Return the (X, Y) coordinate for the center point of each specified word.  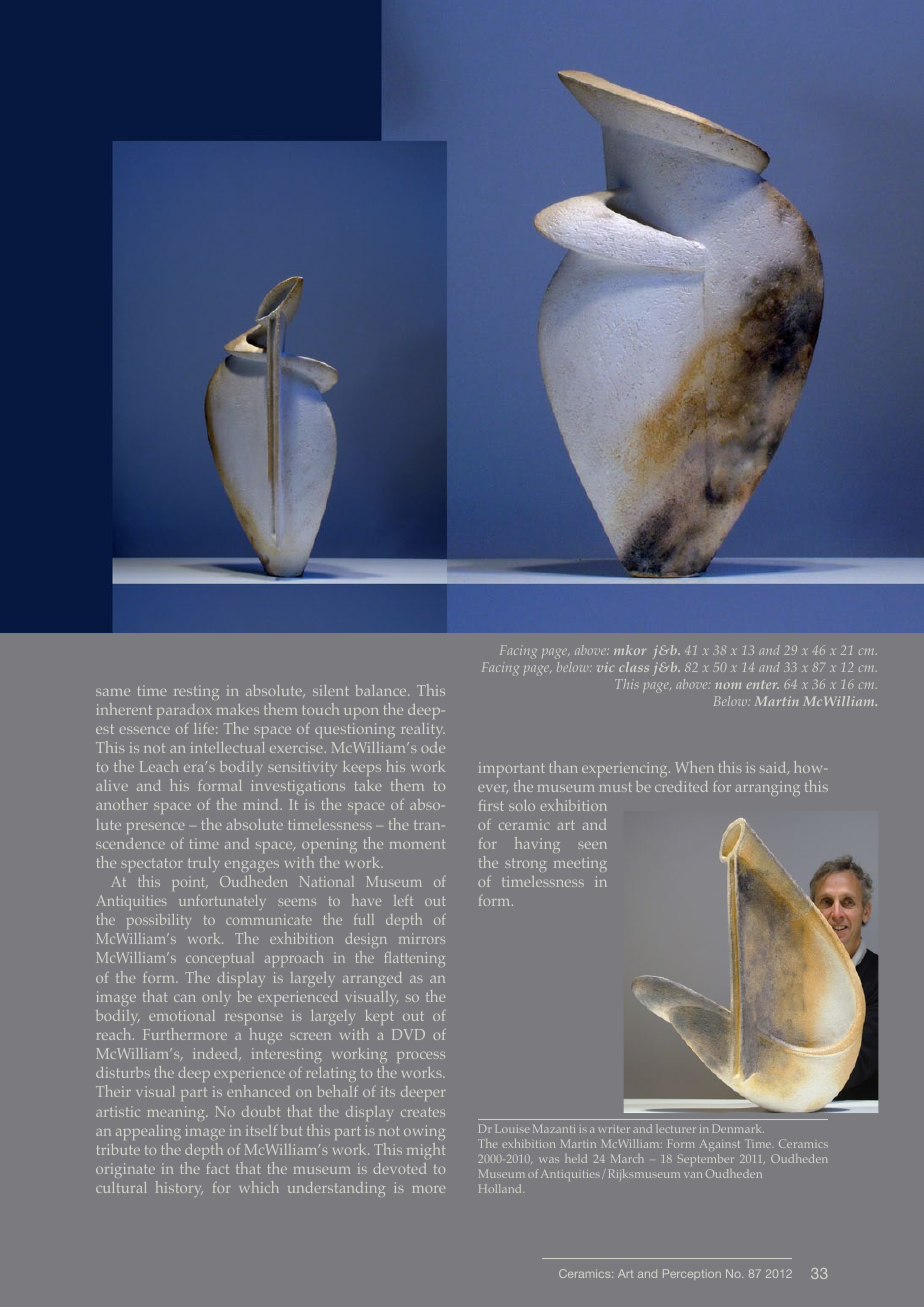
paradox (184, 711)
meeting (580, 864)
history (179, 1189)
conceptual (220, 959)
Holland (501, 1188)
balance (382, 690)
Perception (692, 1274)
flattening (415, 959)
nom (728, 685)
